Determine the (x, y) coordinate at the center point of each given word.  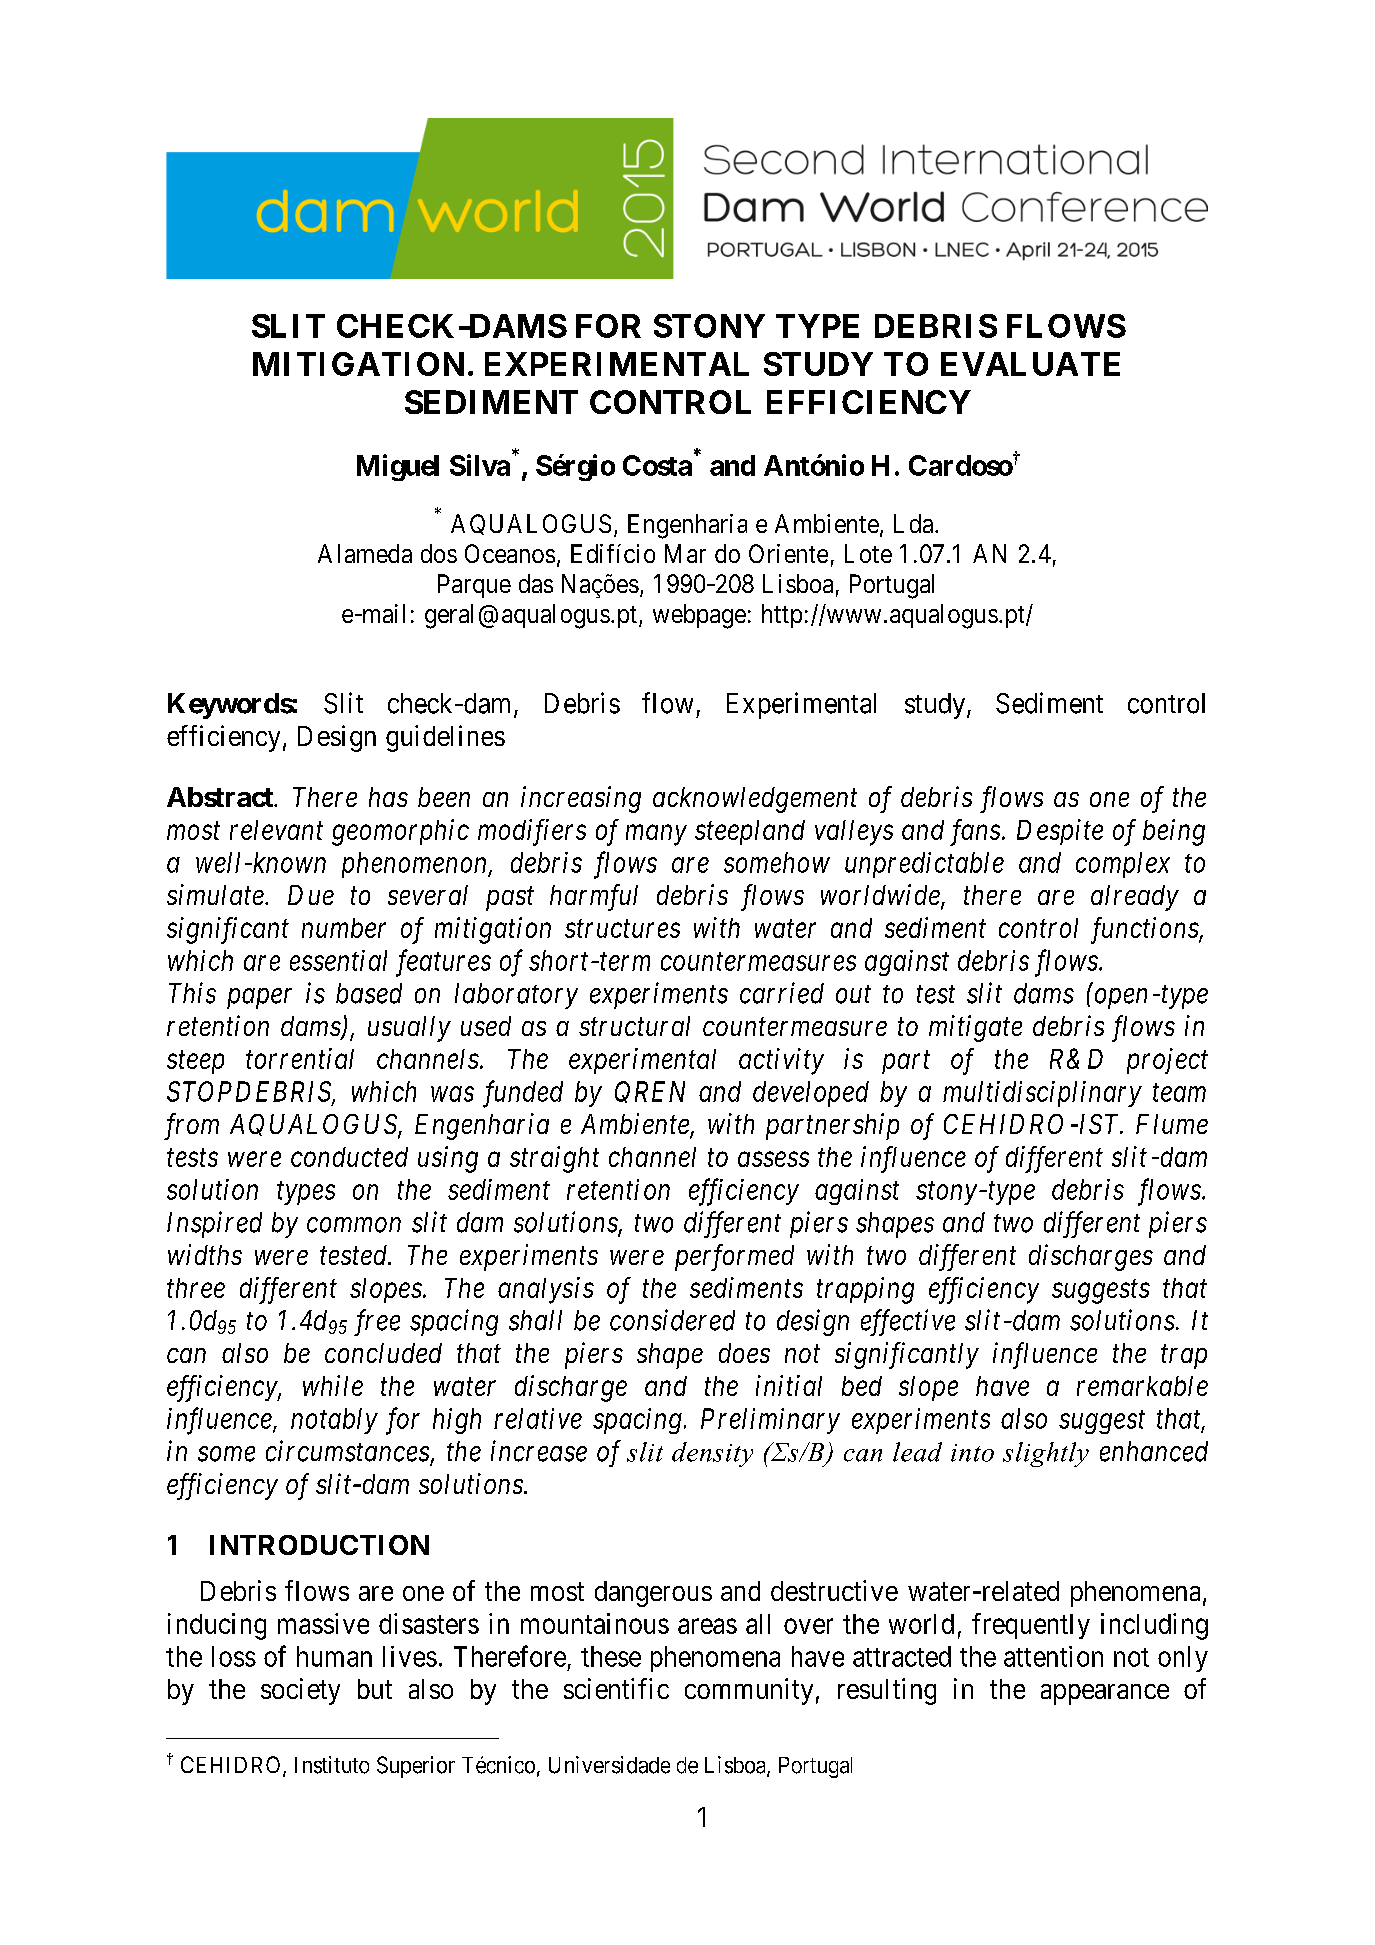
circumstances (347, 1451)
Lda (913, 523)
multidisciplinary (1042, 1094)
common (354, 1225)
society (300, 1691)
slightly (1046, 1454)
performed (734, 1257)
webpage (699, 616)
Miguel (398, 467)
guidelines (445, 738)
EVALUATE (1030, 364)
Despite (1060, 832)
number (344, 928)
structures (622, 929)
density (712, 1454)
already (1135, 898)
